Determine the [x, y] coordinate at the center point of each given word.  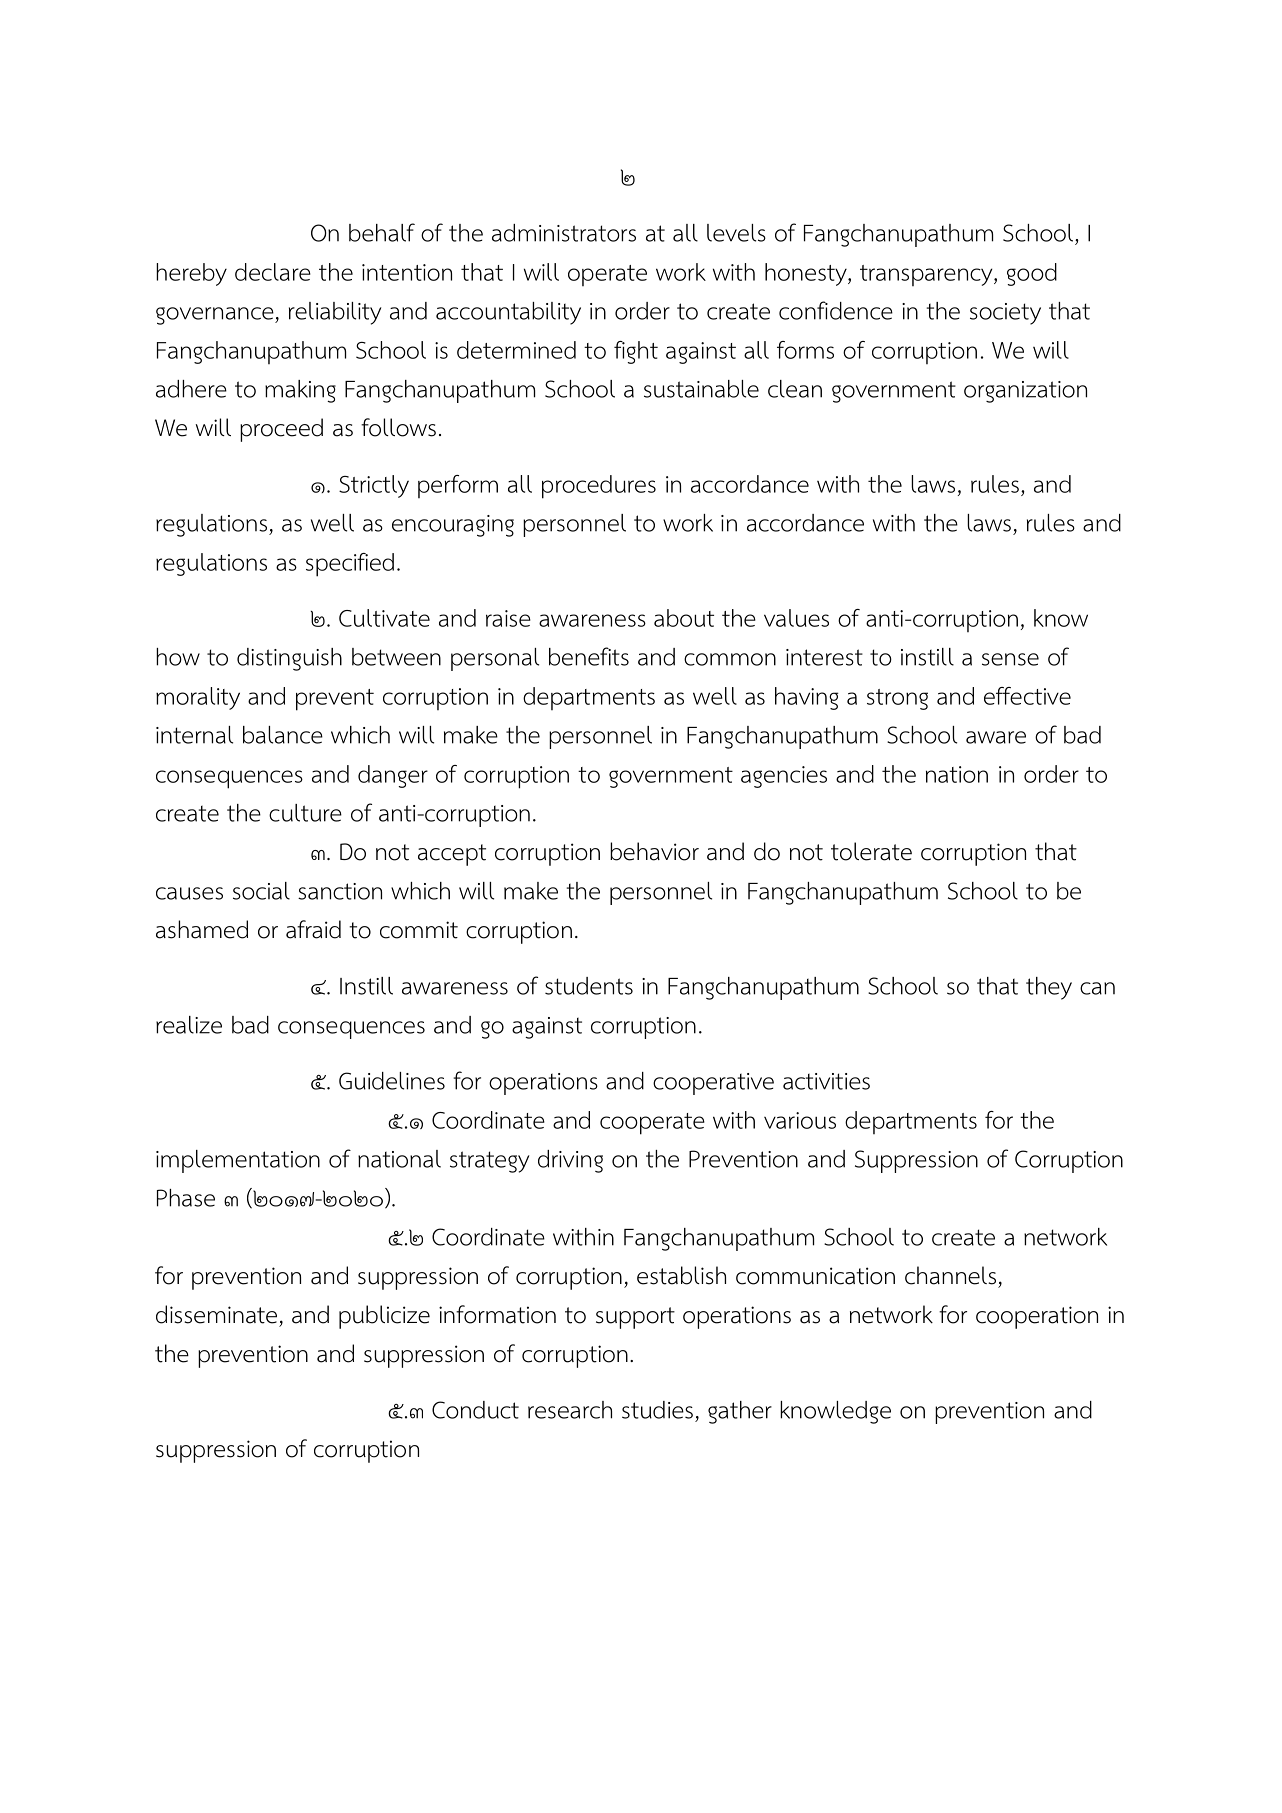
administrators [564, 233]
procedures [599, 487]
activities [826, 1081]
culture [305, 813]
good [1032, 274]
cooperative [713, 1084]
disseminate [216, 1314]
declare [273, 272]
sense [1010, 659]
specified [350, 565]
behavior [654, 851]
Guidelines [392, 1081]
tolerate [871, 851]
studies [657, 1410]
